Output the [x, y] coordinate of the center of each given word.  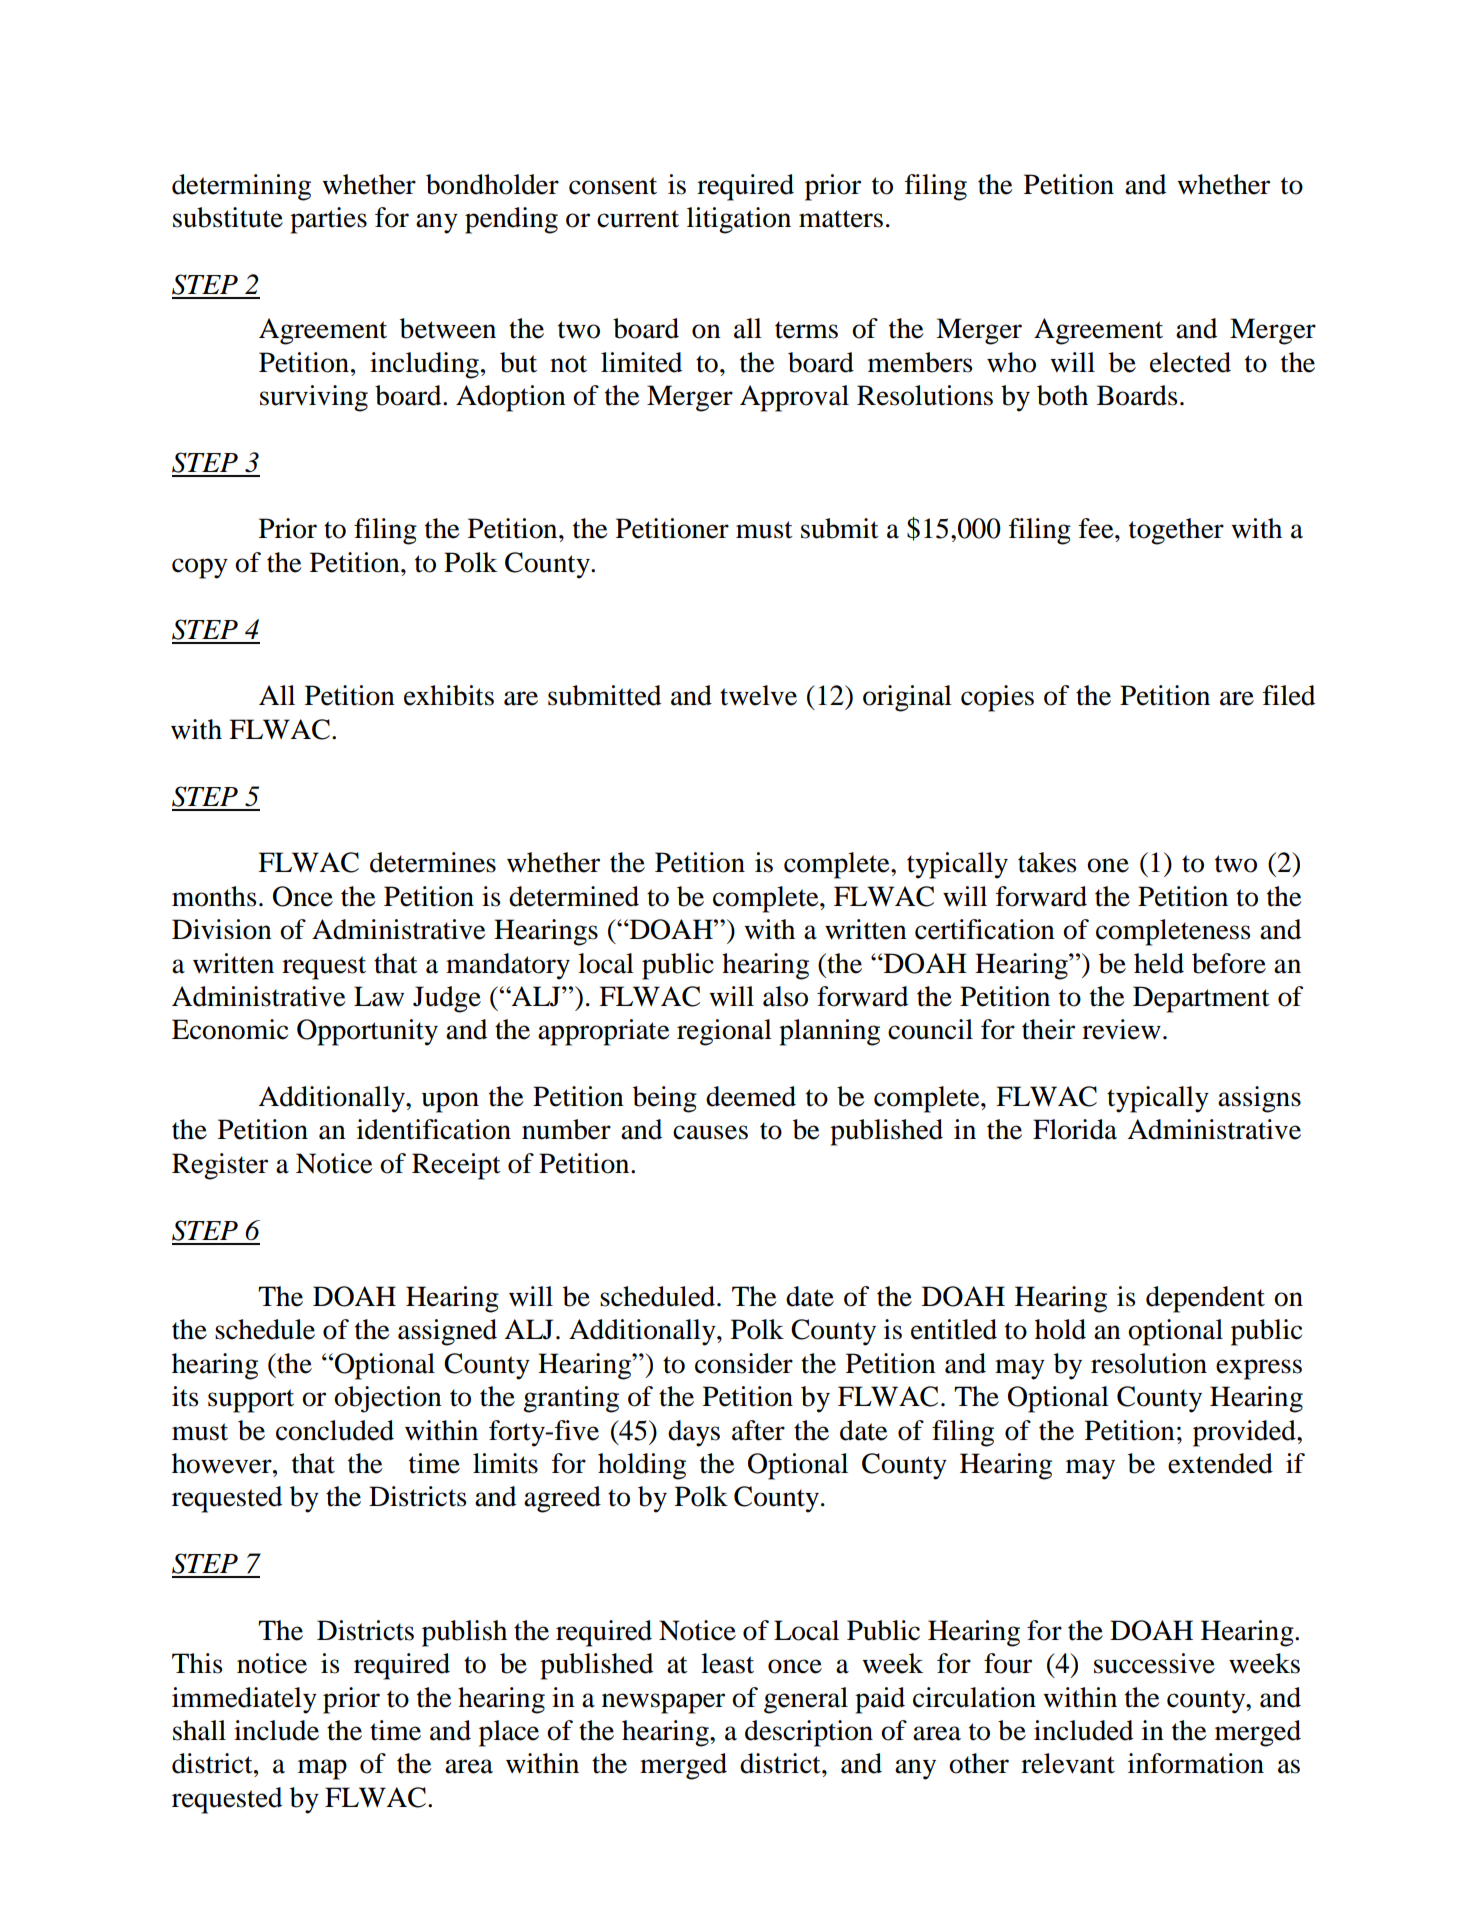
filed [1289, 695]
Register [220, 1166]
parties [328, 220]
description [809, 1733]
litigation [739, 220]
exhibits [449, 695]
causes [710, 1132]
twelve [758, 695]
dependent [1205, 1299]
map [322, 1769]
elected [1190, 362]
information [1196, 1763]
